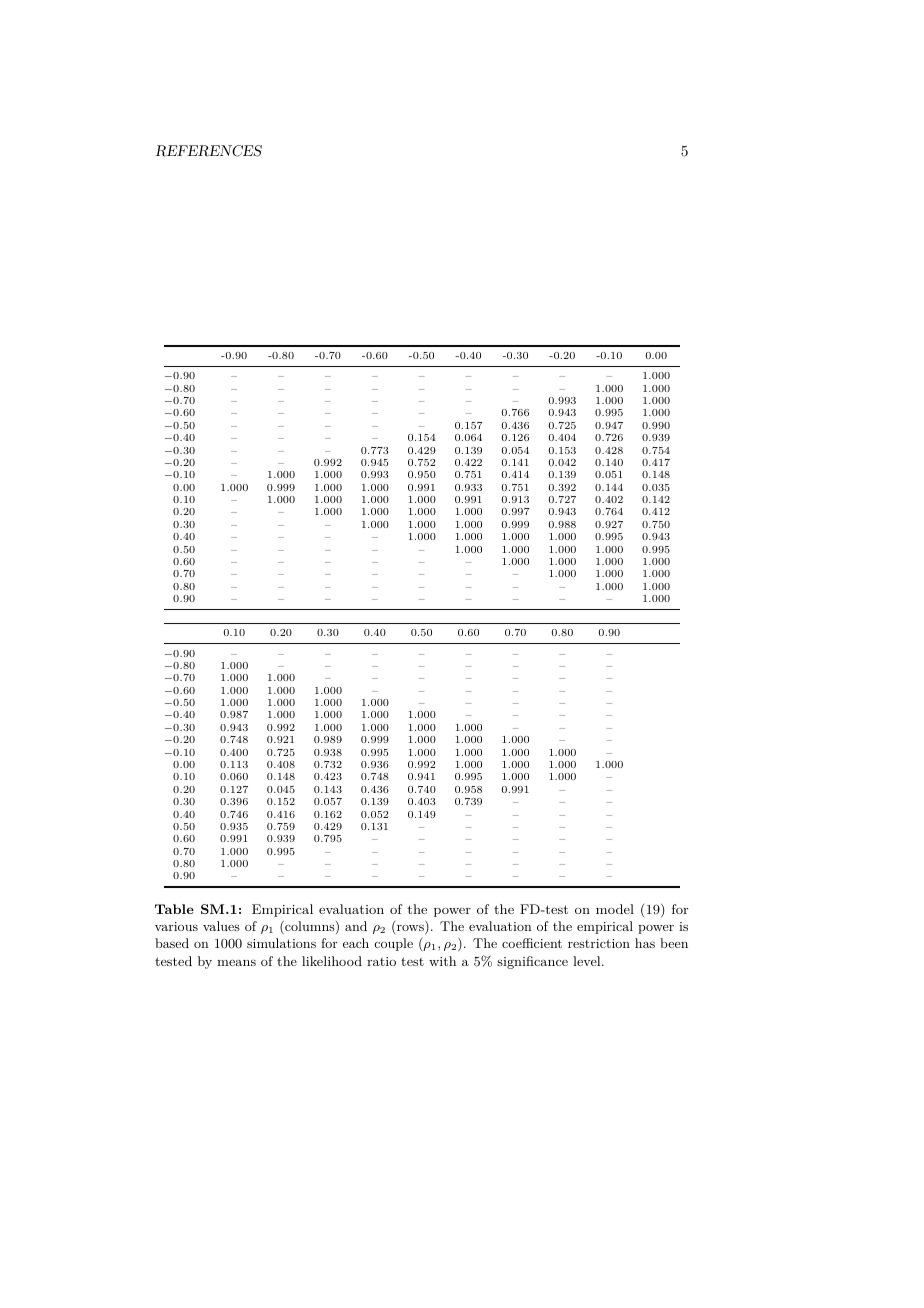  What do you see at coordinates (532, 943) in the page?
I see `coefficient` at bounding box center [532, 943].
